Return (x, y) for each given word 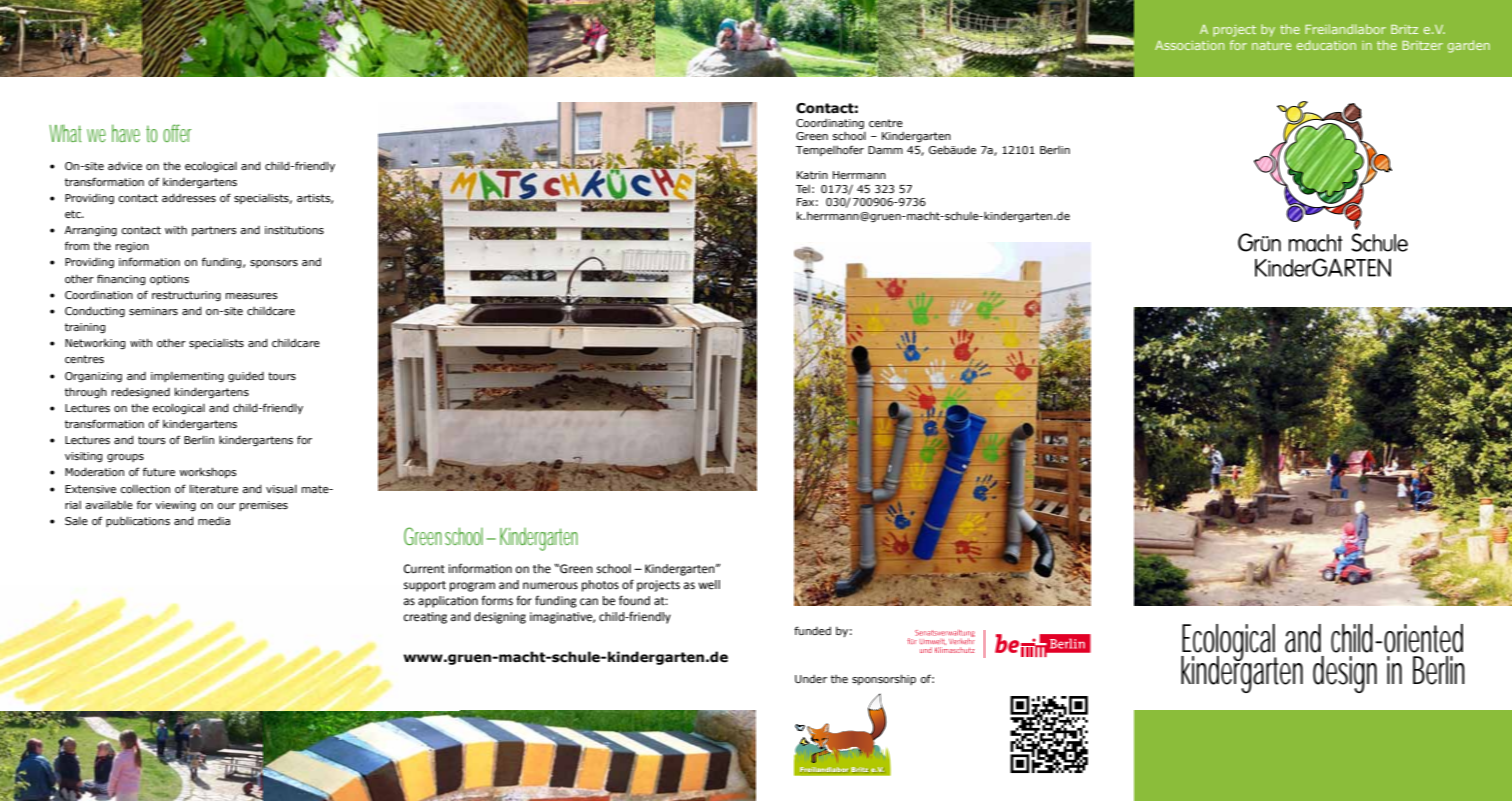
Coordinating (830, 124)
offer (177, 133)
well (709, 585)
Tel (803, 189)
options (169, 280)
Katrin (812, 175)
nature (1271, 45)
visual (281, 489)
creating (425, 618)
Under (811, 679)
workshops (208, 472)
